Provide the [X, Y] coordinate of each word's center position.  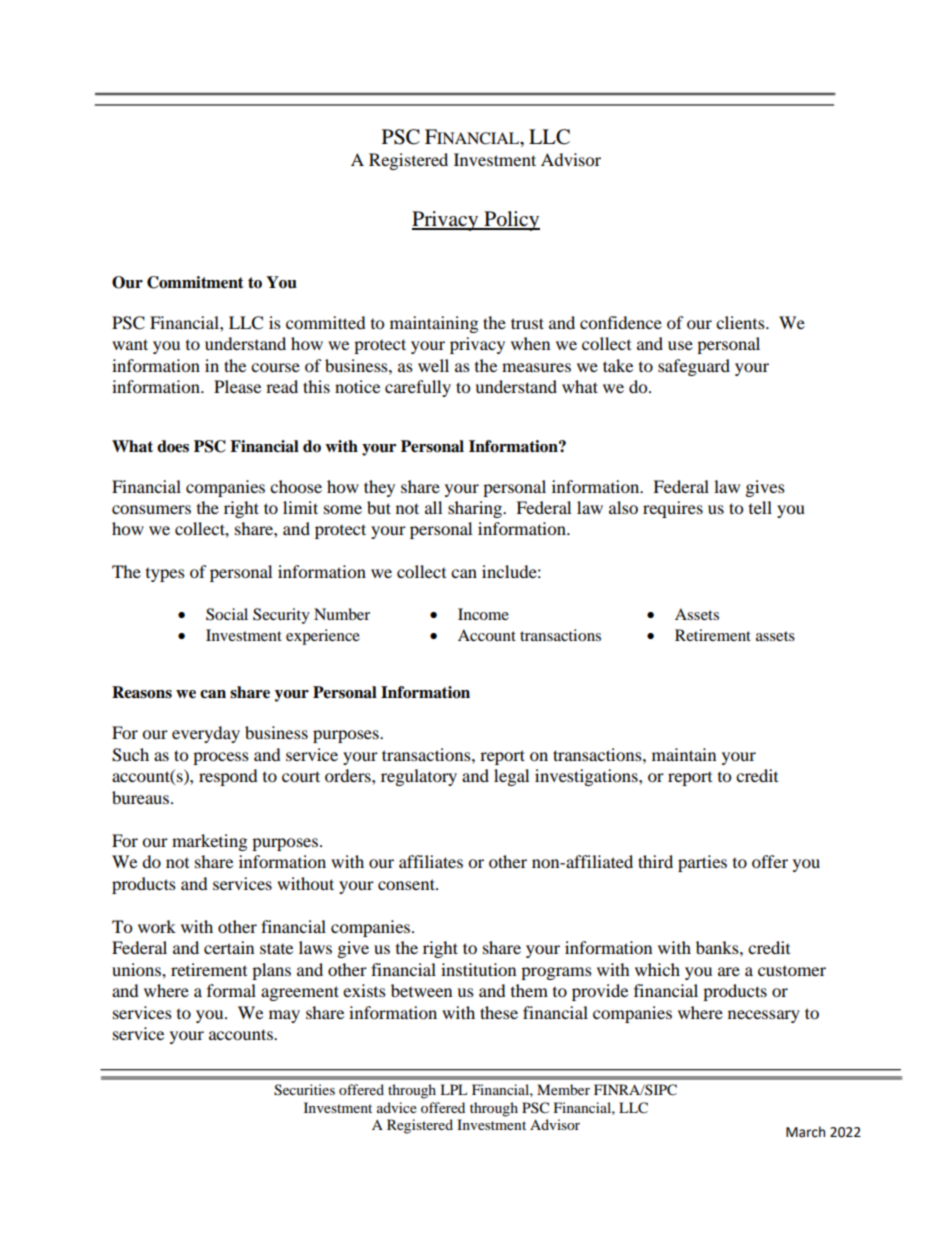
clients [741, 322]
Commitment [195, 282]
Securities [304, 1090]
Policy [511, 221]
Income [483, 614]
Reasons [142, 692]
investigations [587, 777]
